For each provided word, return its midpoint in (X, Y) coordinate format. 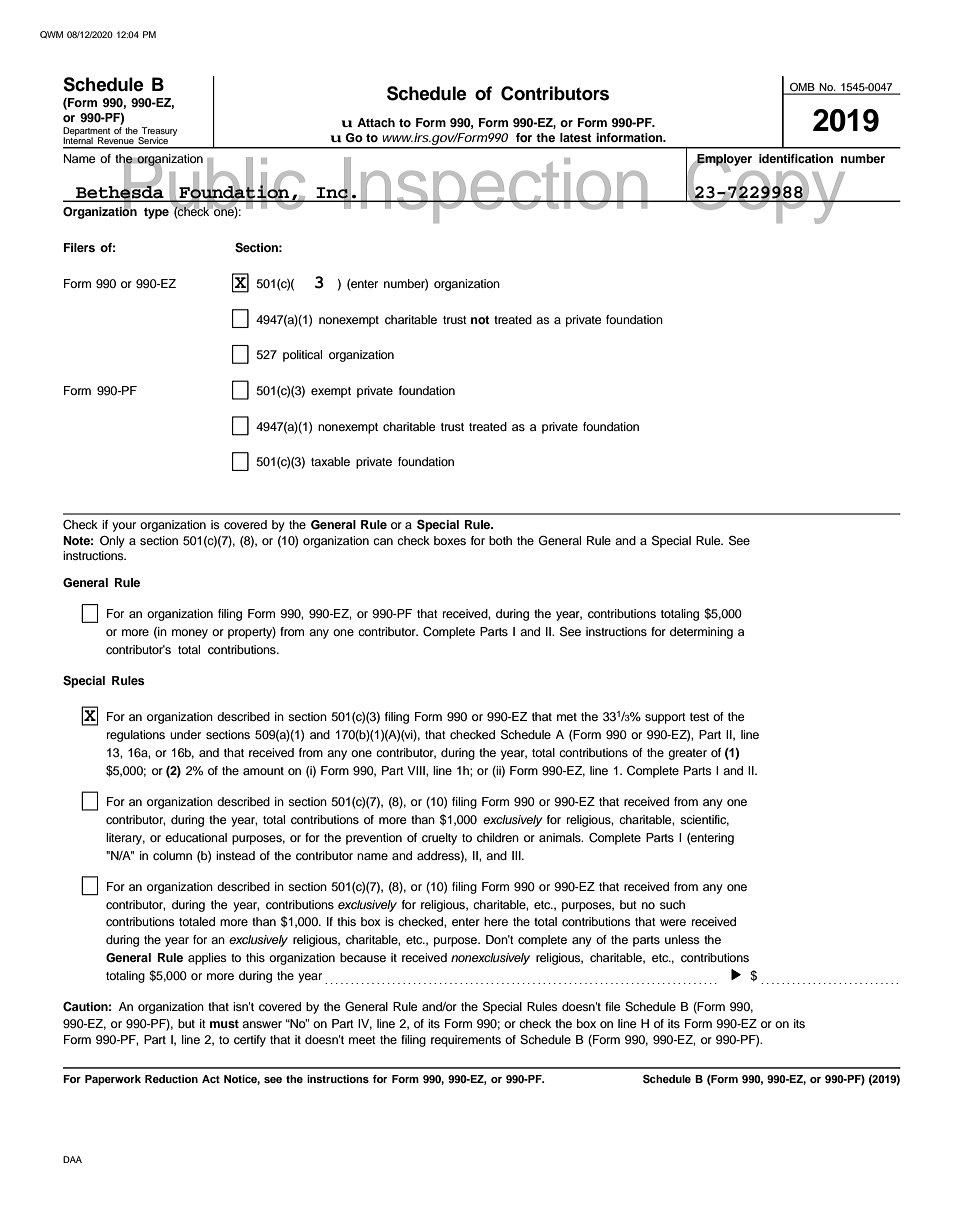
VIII (417, 770)
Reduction (171, 1079)
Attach (376, 122)
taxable (330, 461)
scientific (704, 820)
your (124, 527)
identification (796, 158)
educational (196, 837)
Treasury (158, 132)
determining (701, 633)
